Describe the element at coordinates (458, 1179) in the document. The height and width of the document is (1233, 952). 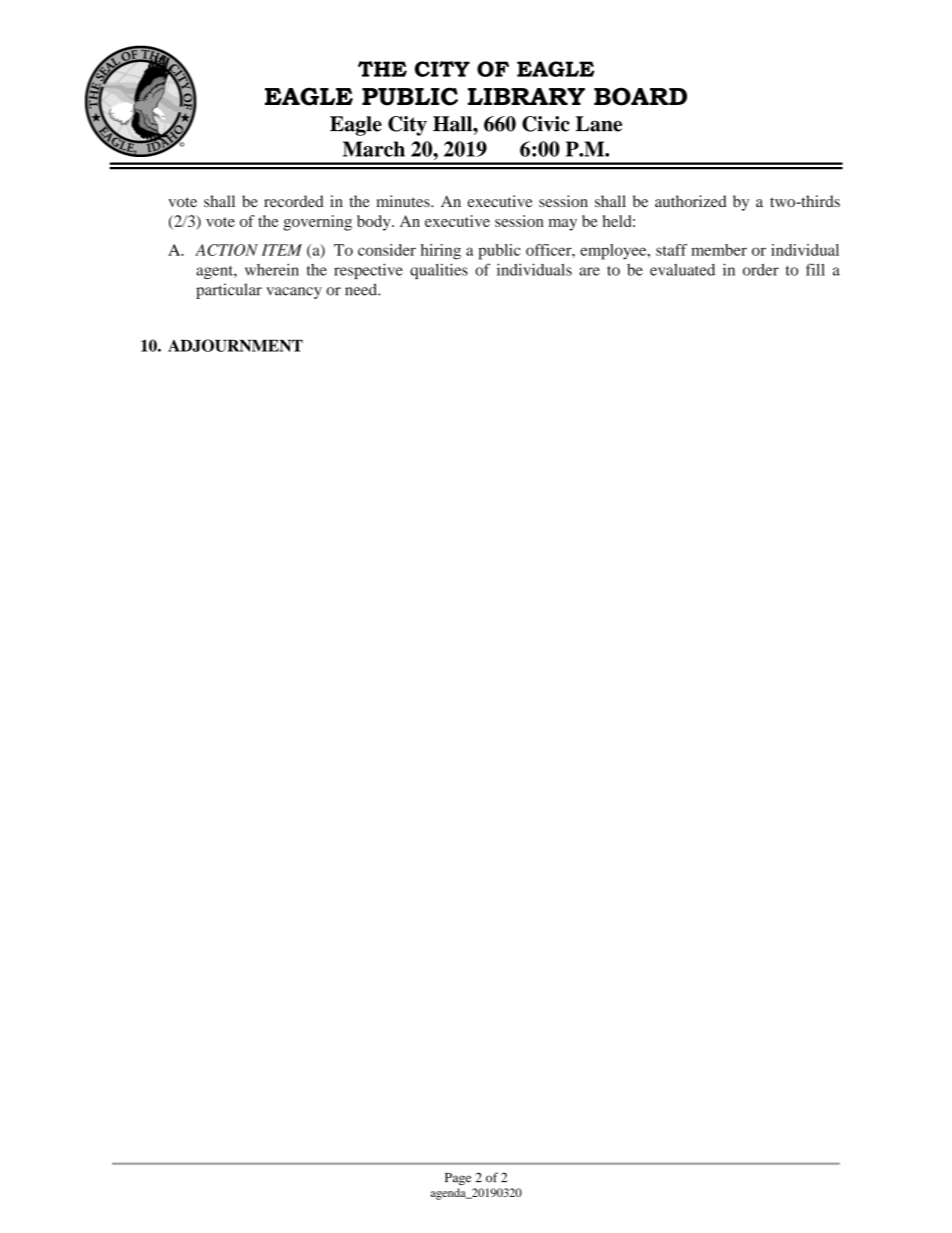
I see `Page` at that location.
